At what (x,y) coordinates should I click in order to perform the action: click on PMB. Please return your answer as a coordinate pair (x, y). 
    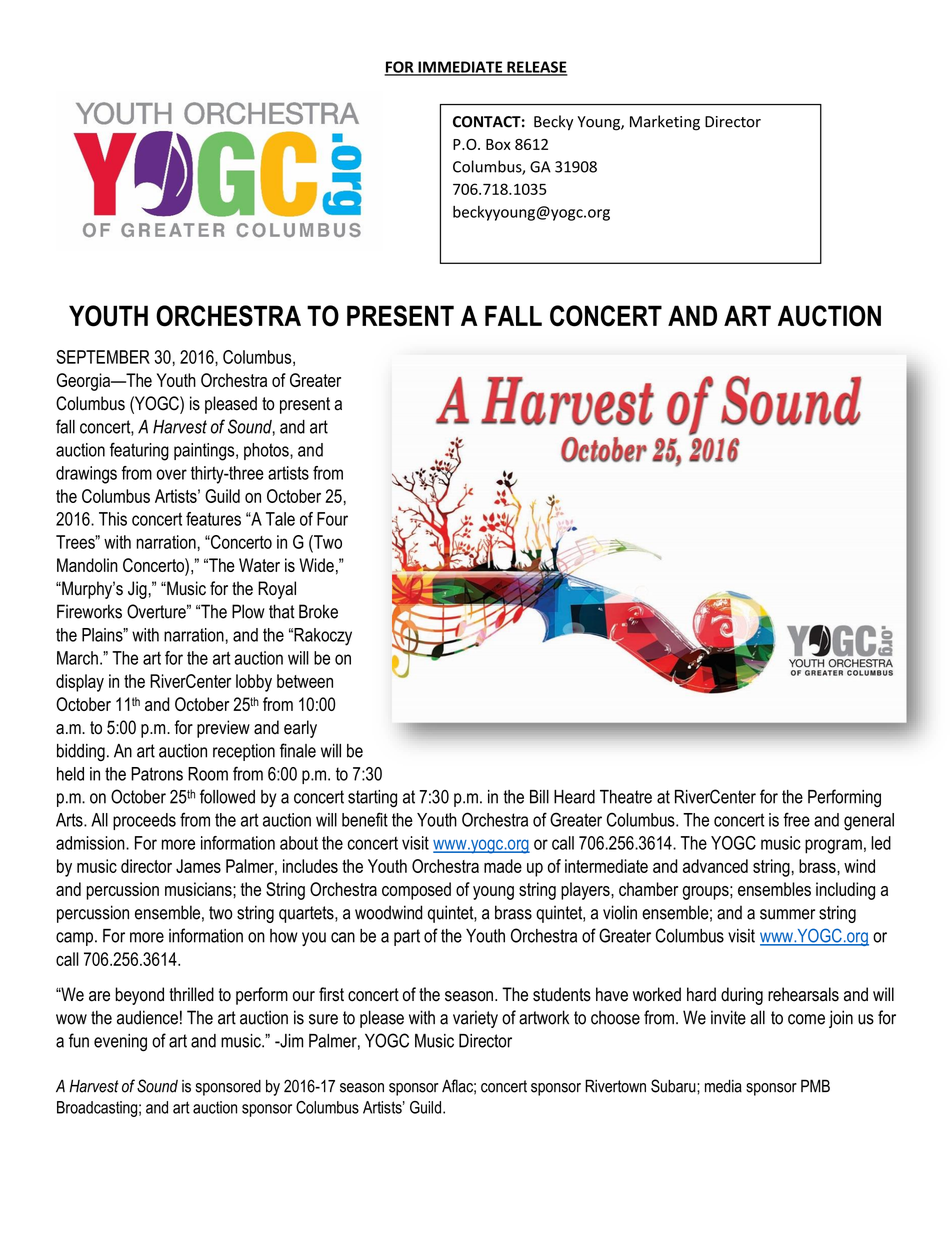
    Looking at the image, I should click on (815, 1085).
